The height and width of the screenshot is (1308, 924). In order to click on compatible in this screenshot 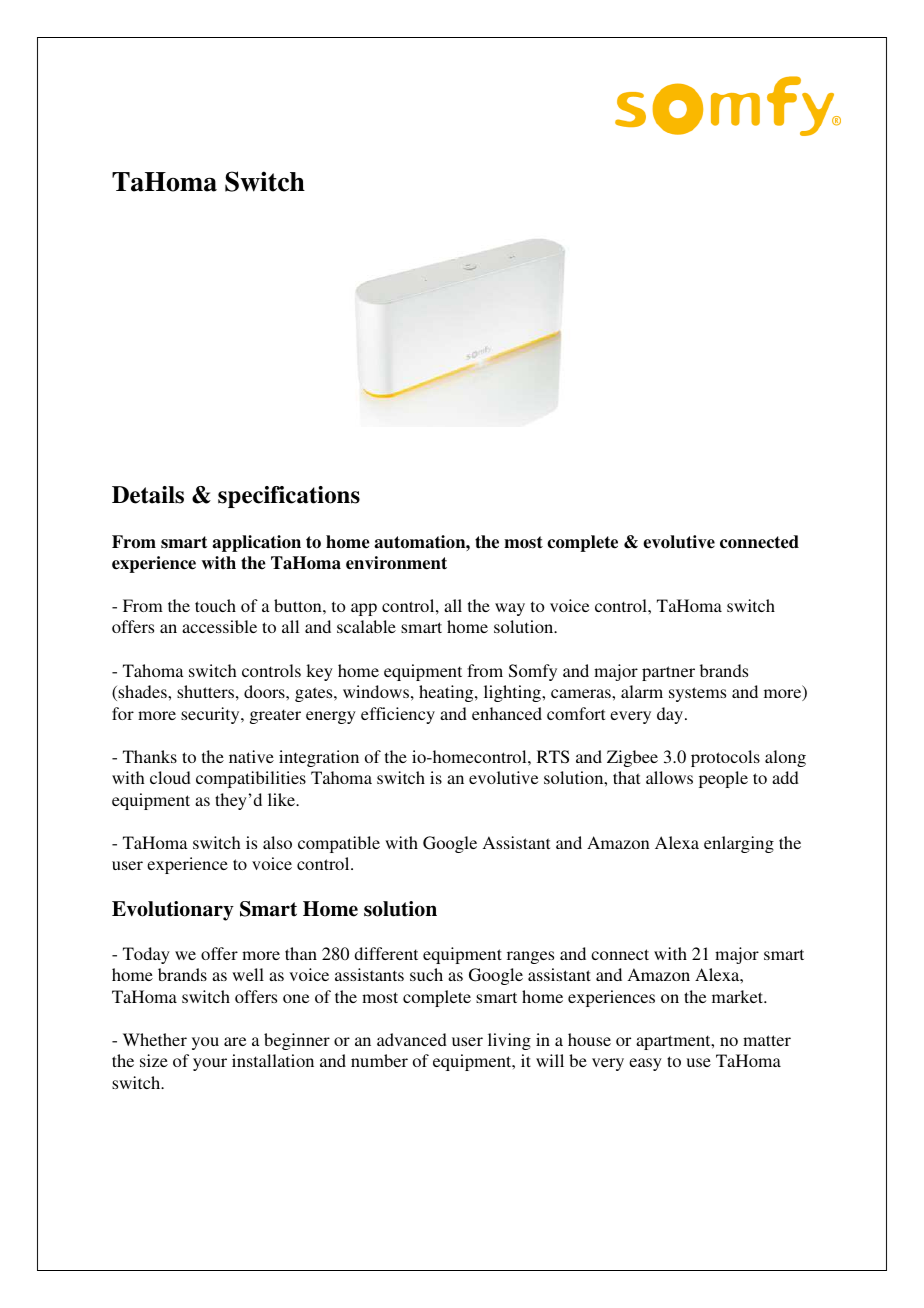, I will do `click(339, 844)`.
